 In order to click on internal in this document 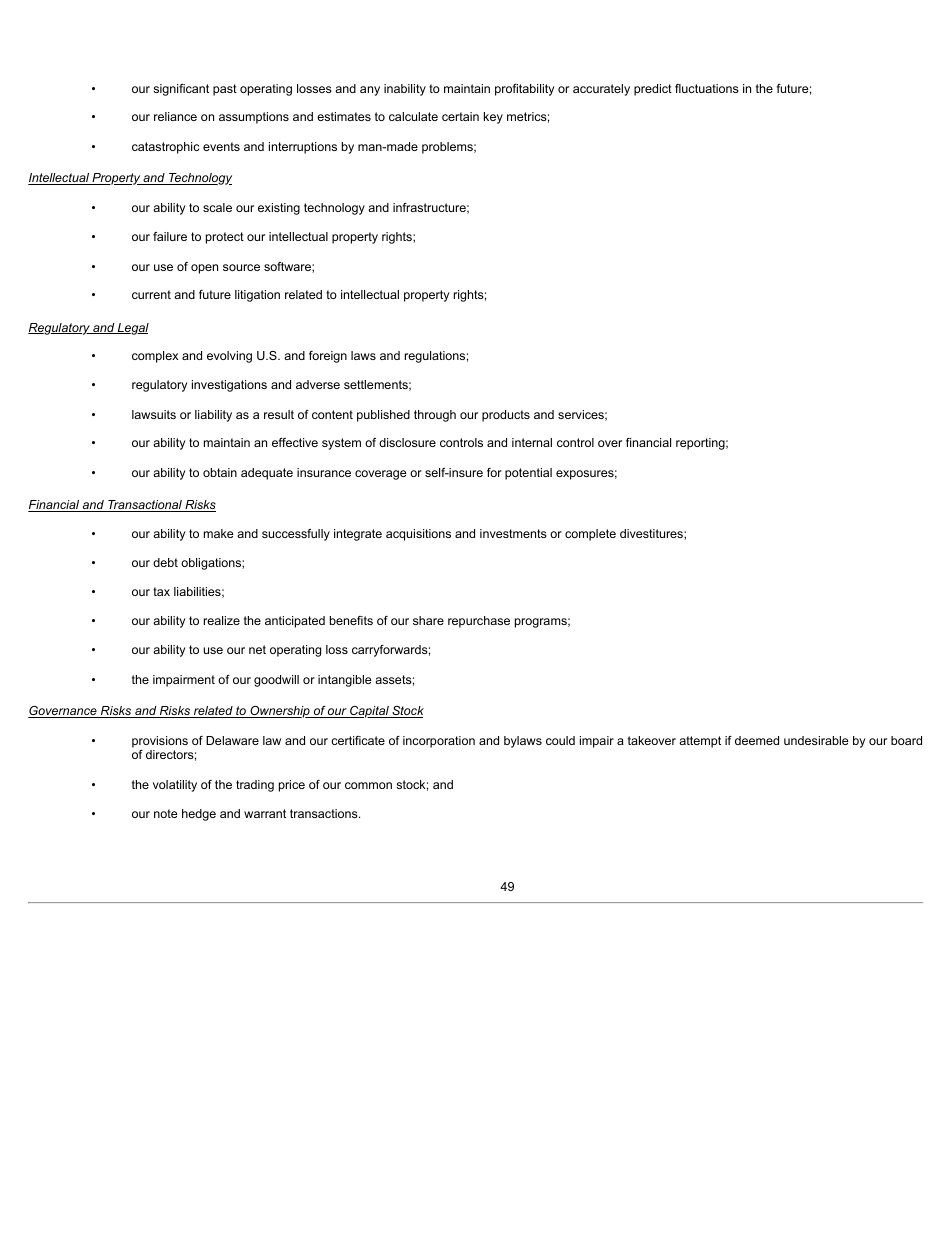, I will do `click(532, 442)`.
